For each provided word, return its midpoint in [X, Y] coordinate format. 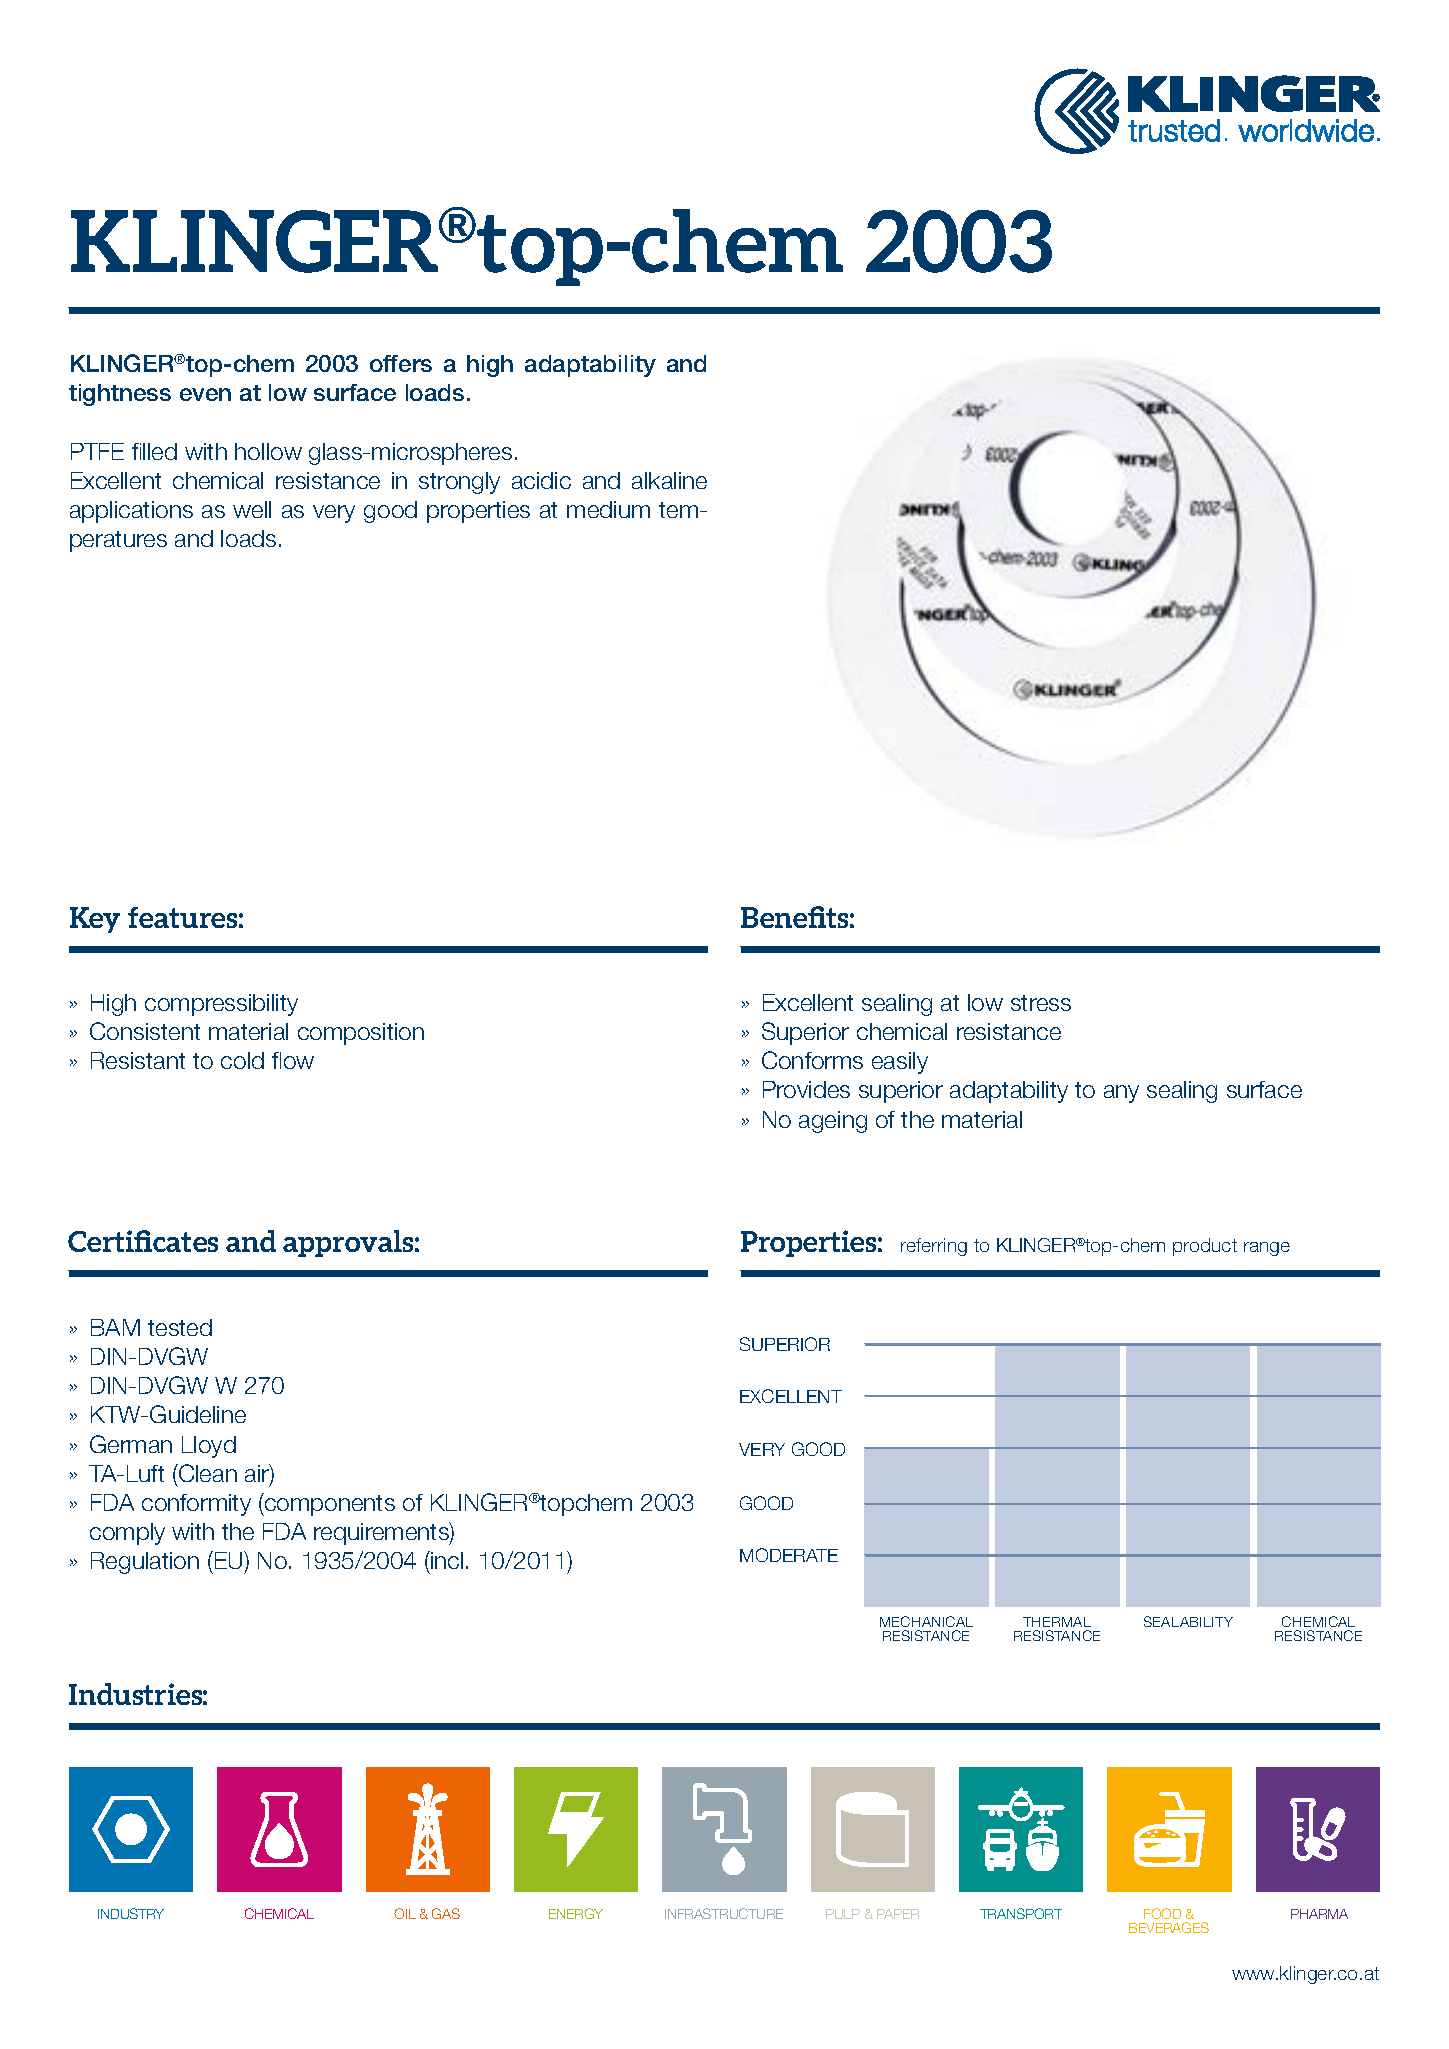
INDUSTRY [131, 1913]
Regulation [145, 1563]
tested [180, 1327]
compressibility [221, 1005]
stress [1041, 1003]
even [205, 394]
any [1121, 1094]
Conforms [812, 1060]
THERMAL [1057, 1622]
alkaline [669, 480]
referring [934, 1247]
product [1205, 1247]
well [252, 509]
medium [608, 509]
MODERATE [789, 1555]
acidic [541, 480]
